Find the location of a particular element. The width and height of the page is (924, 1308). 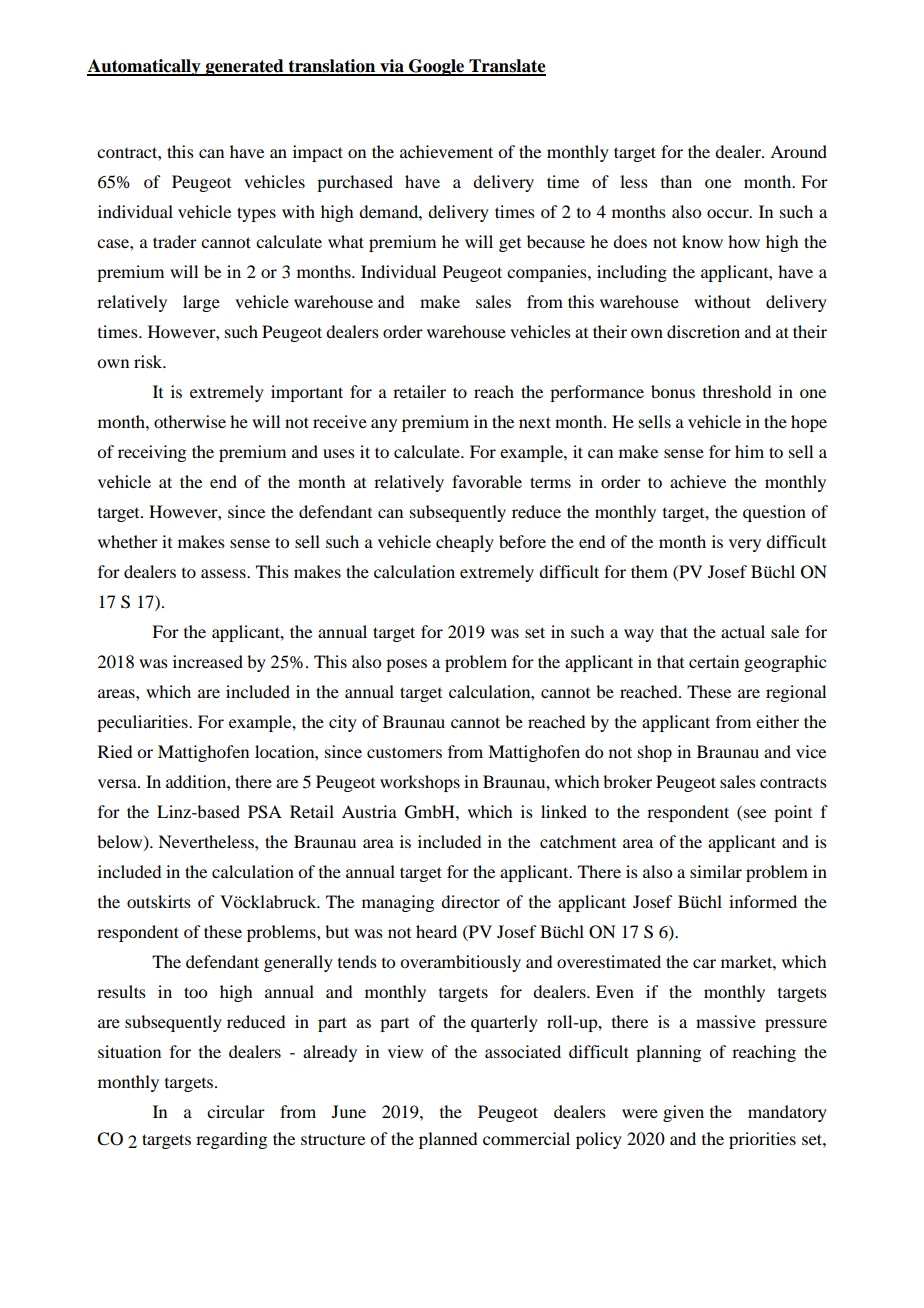

Google is located at coordinates (437, 67).
